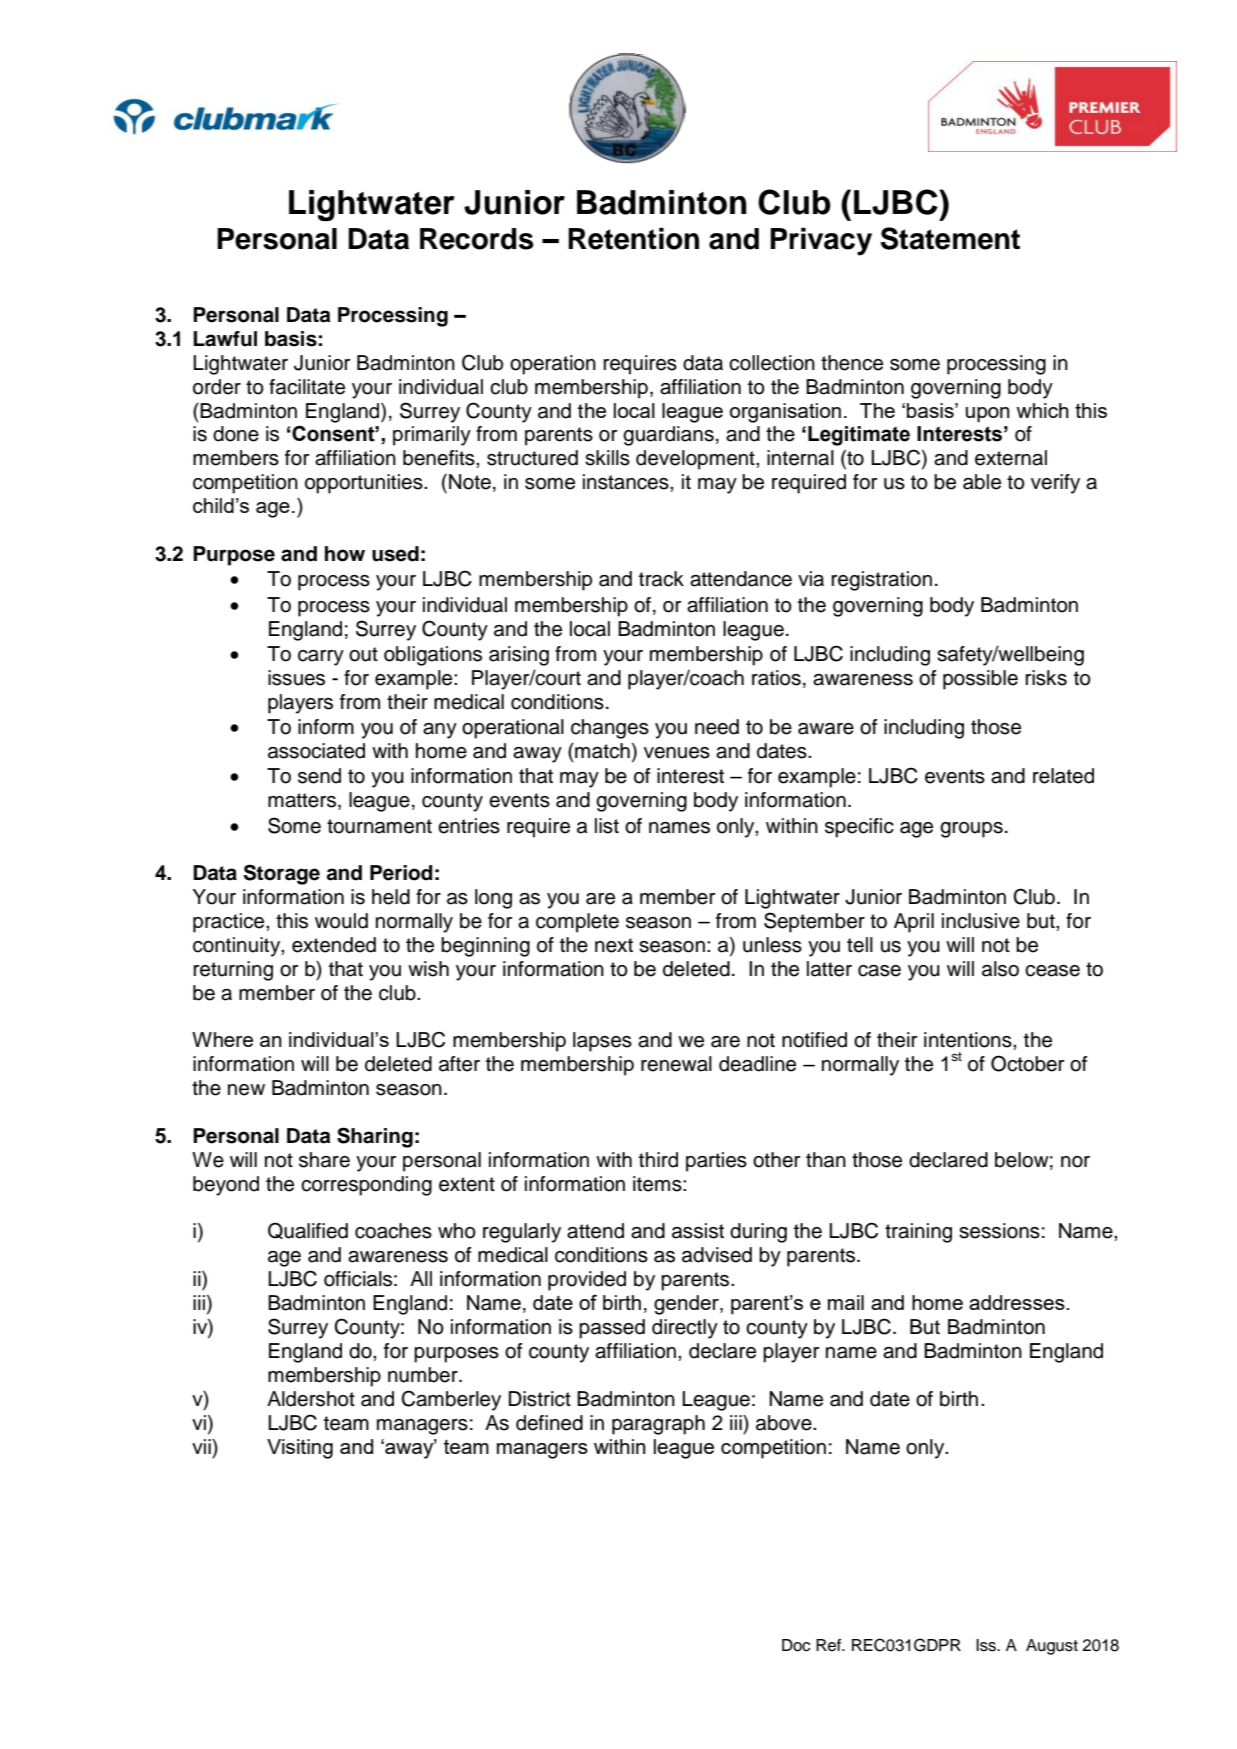 Image resolution: width=1237 pixels, height=1749 pixels. What do you see at coordinates (633, 239) in the image?
I see `Retention` at bounding box center [633, 239].
